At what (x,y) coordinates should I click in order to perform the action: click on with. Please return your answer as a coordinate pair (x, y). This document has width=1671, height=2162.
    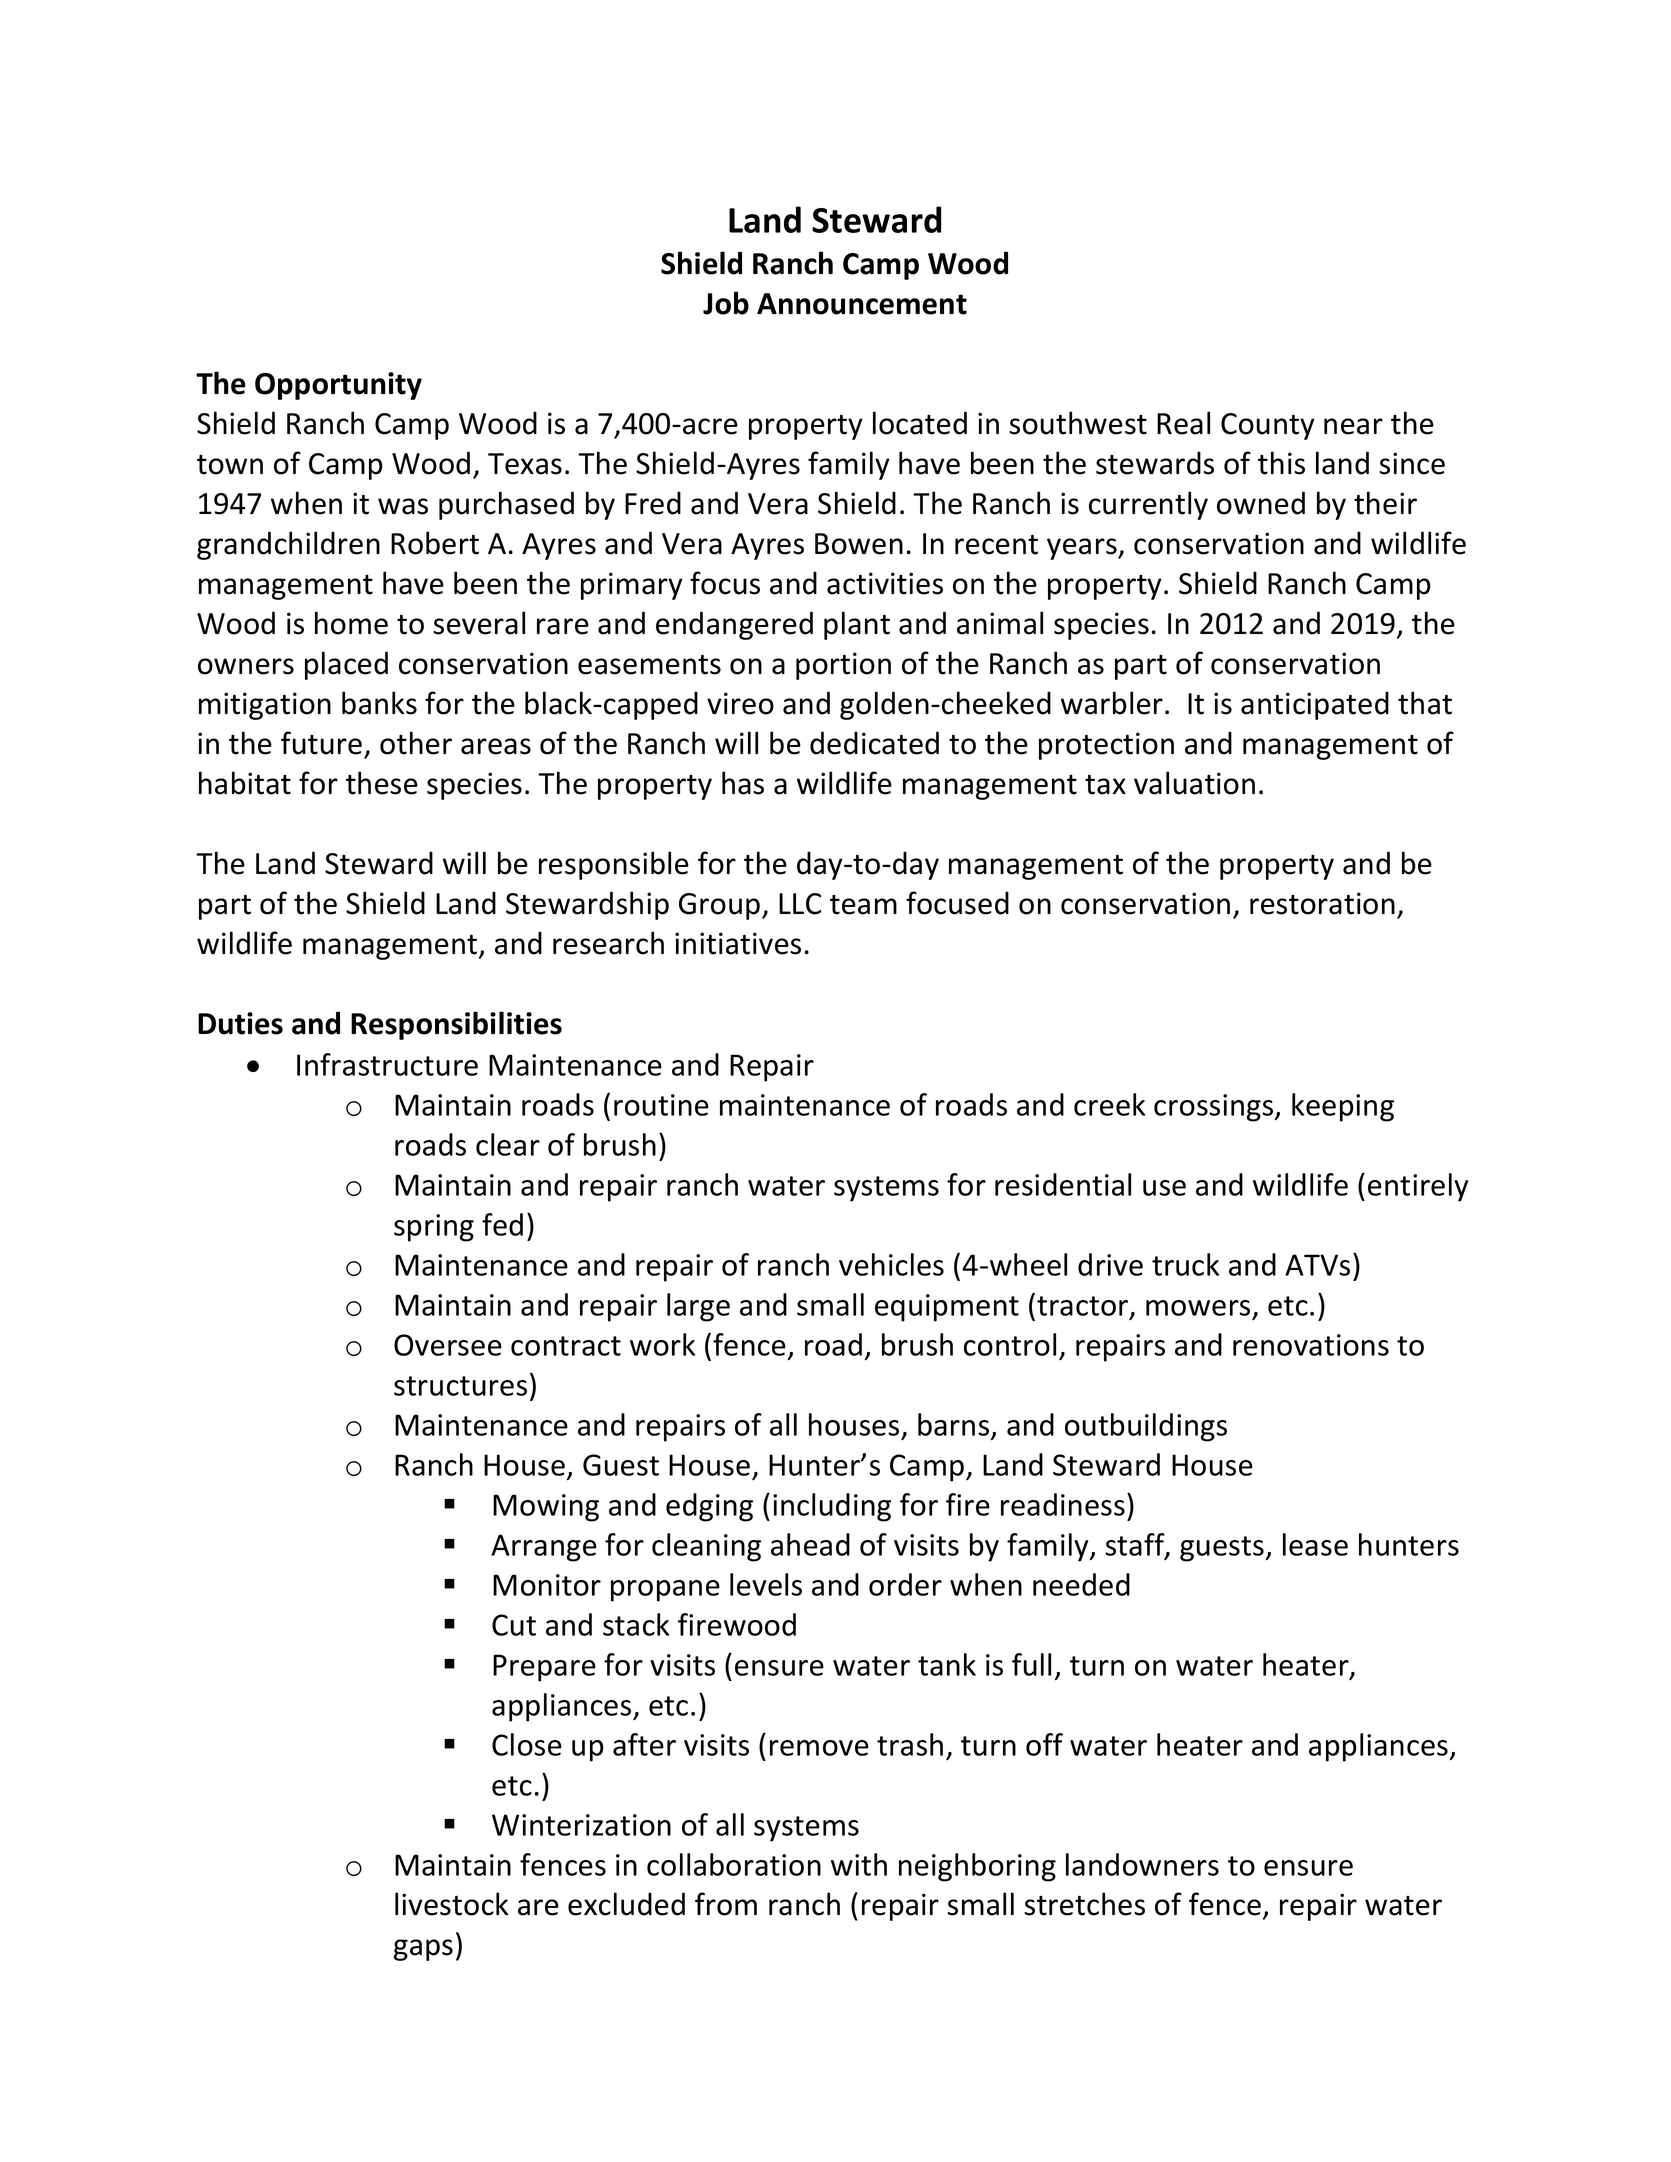
    Looking at the image, I should click on (859, 1864).
